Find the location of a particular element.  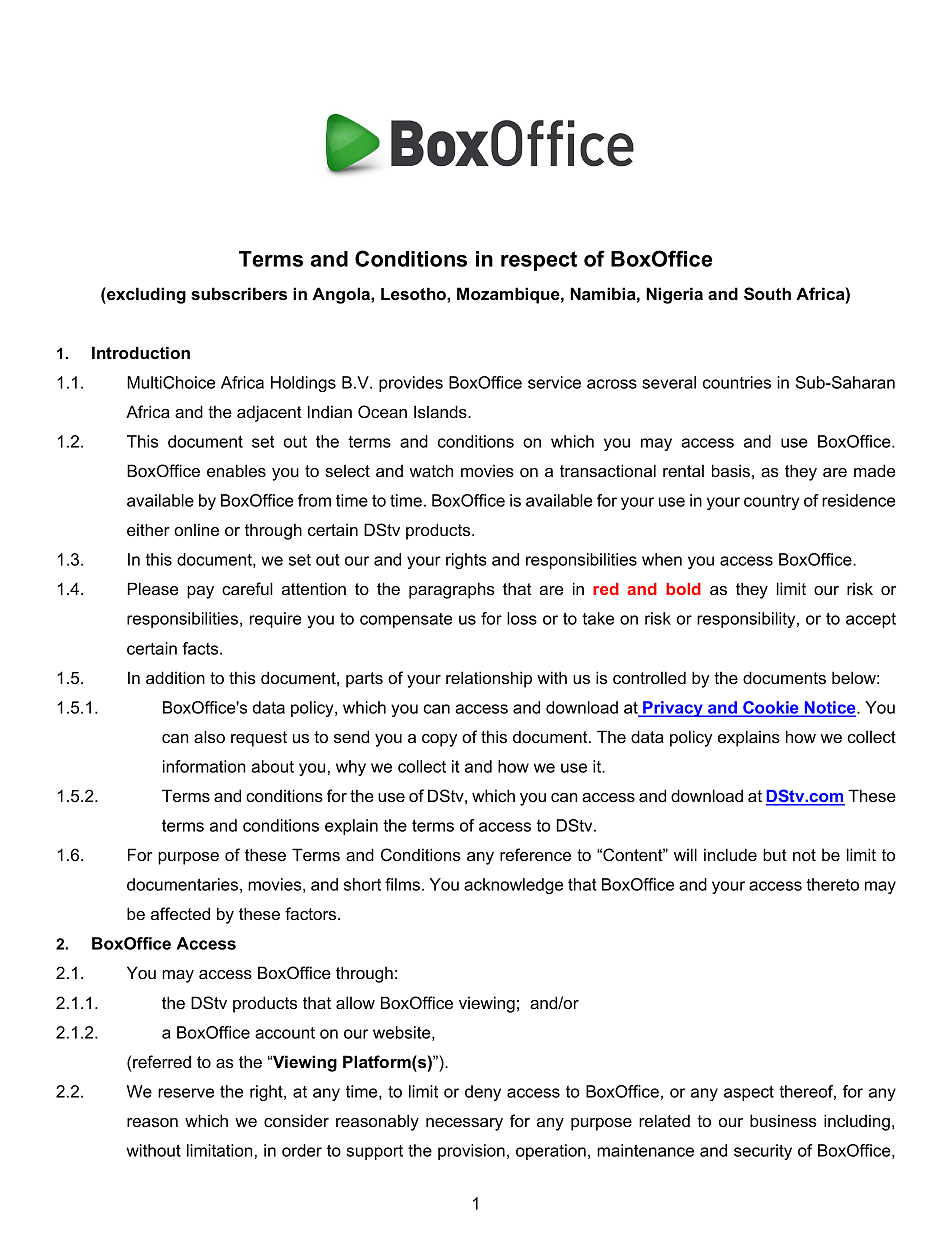

respect is located at coordinates (539, 261).
